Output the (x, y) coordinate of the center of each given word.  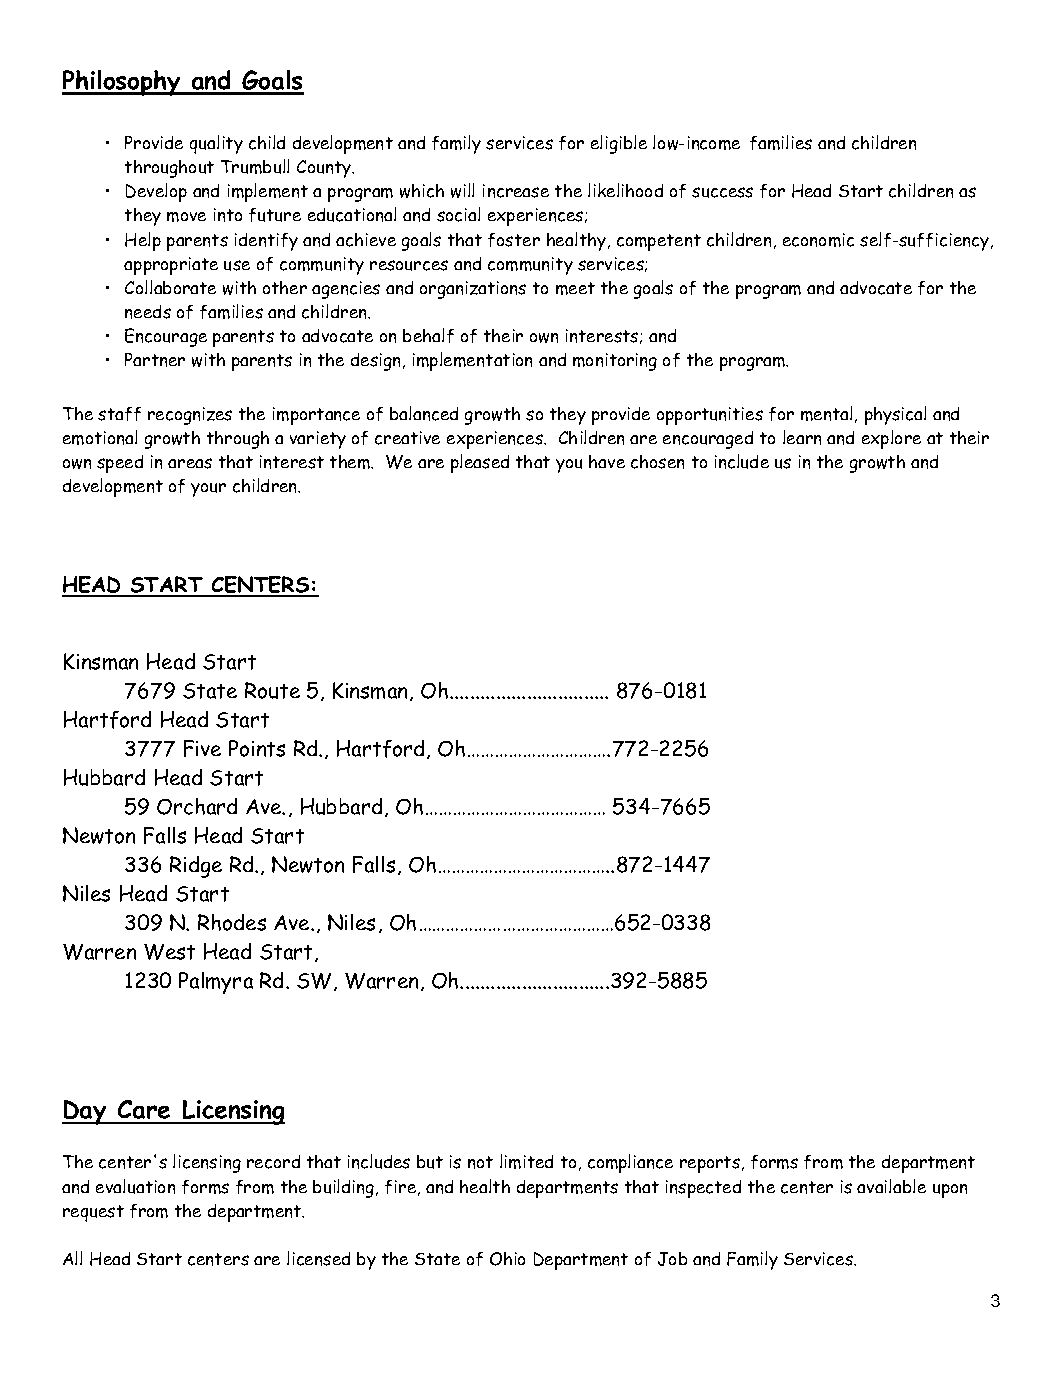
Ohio (507, 1259)
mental (826, 413)
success (722, 192)
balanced (424, 413)
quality (216, 144)
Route (272, 690)
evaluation (135, 1186)
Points (257, 748)
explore (891, 439)
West (169, 952)
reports (710, 1164)
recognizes (190, 416)
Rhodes (232, 922)
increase (516, 191)
